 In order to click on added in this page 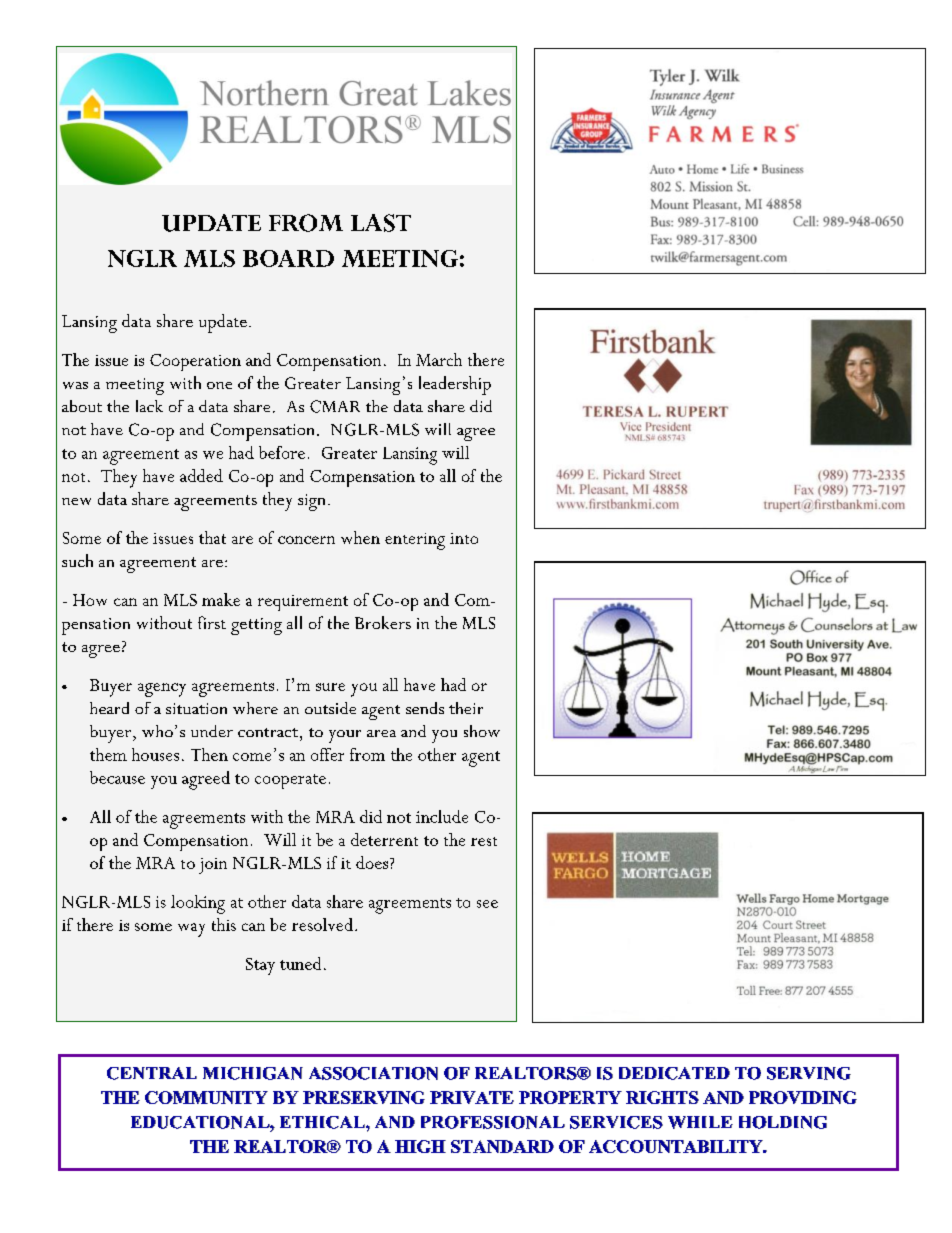, I will do `click(201, 475)`.
